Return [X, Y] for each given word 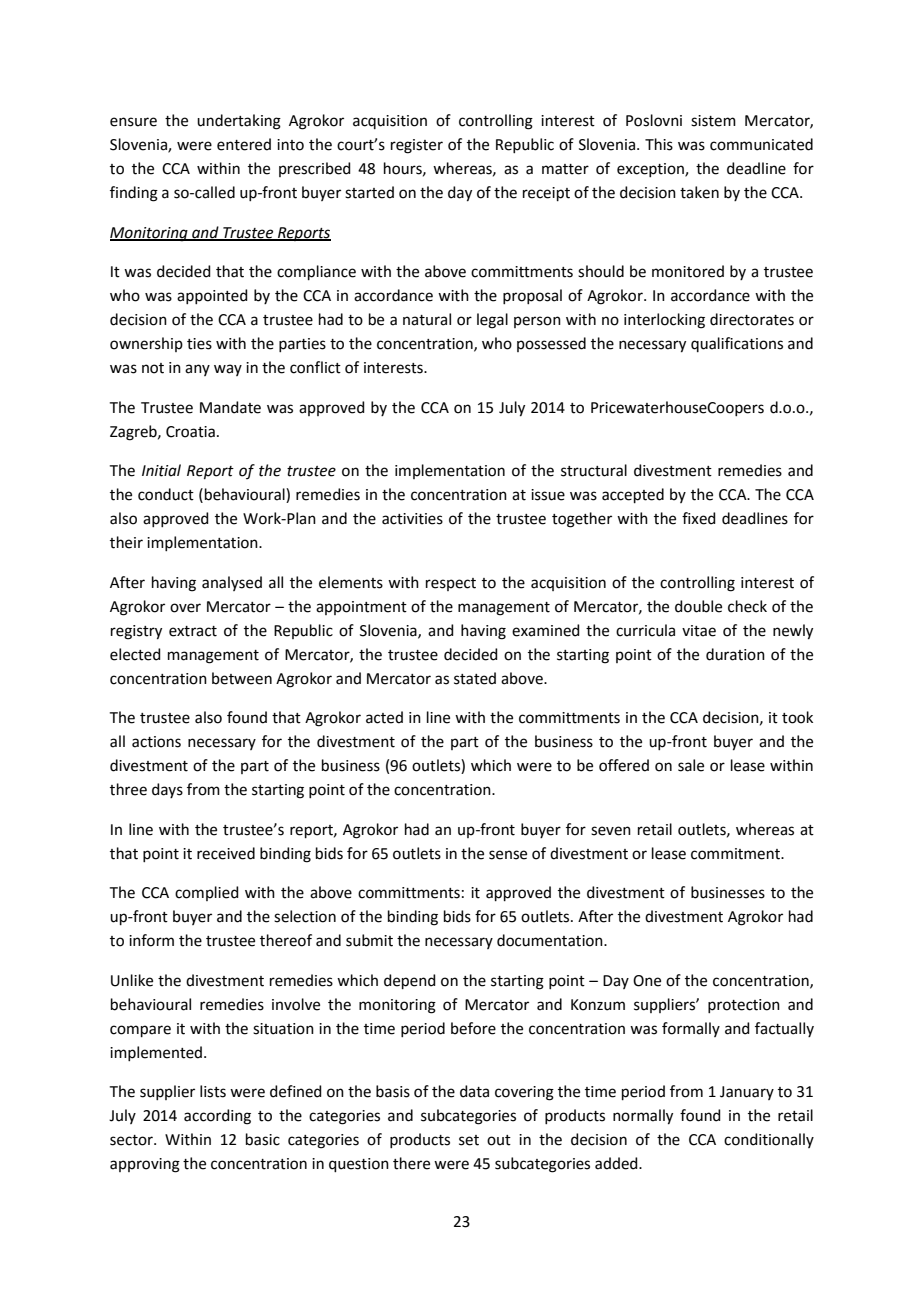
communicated [761, 144]
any [197, 370]
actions [156, 742]
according [217, 1117]
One [647, 981]
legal [492, 321]
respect [451, 584]
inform [151, 940]
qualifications [737, 344]
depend [410, 981]
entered [244, 144]
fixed [699, 518]
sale [691, 765]
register [417, 146]
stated [475, 678]
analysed [232, 583]
